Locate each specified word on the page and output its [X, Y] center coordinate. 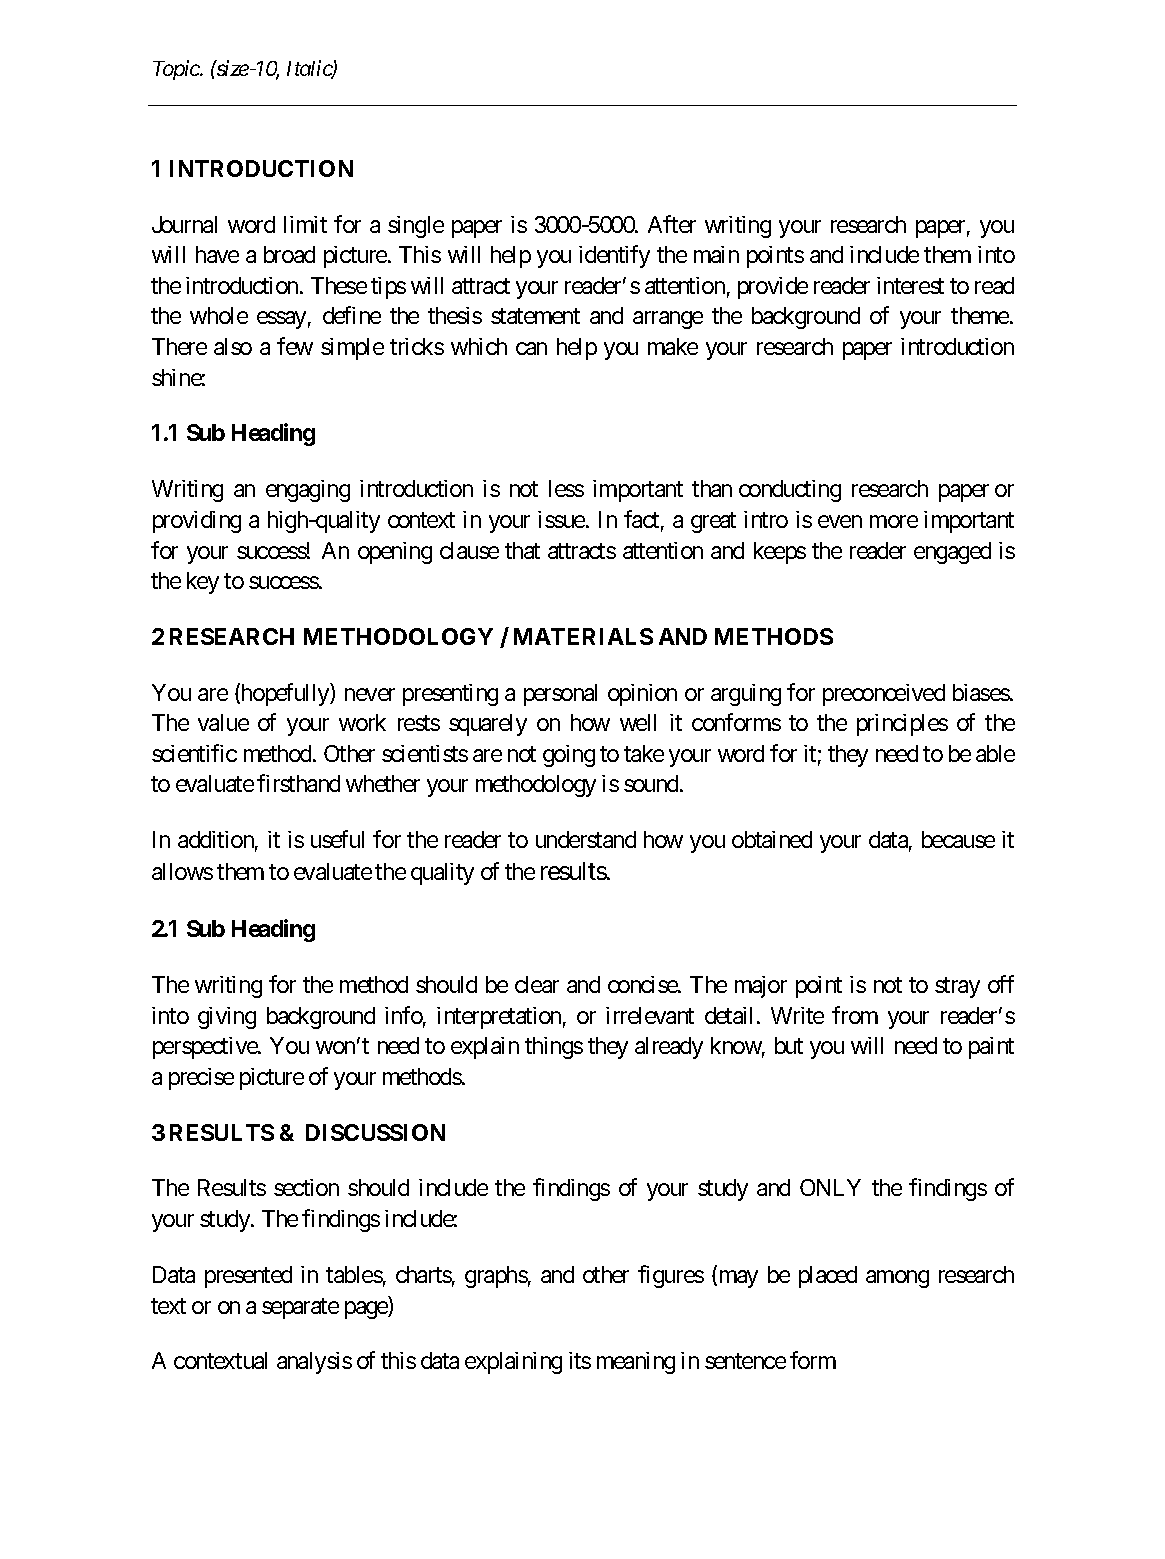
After [672, 224]
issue [561, 519]
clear [537, 984]
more [894, 521]
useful [337, 839]
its [580, 1360]
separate [300, 1308]
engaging [308, 491]
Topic [177, 70]
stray [957, 988]
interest [910, 285]
